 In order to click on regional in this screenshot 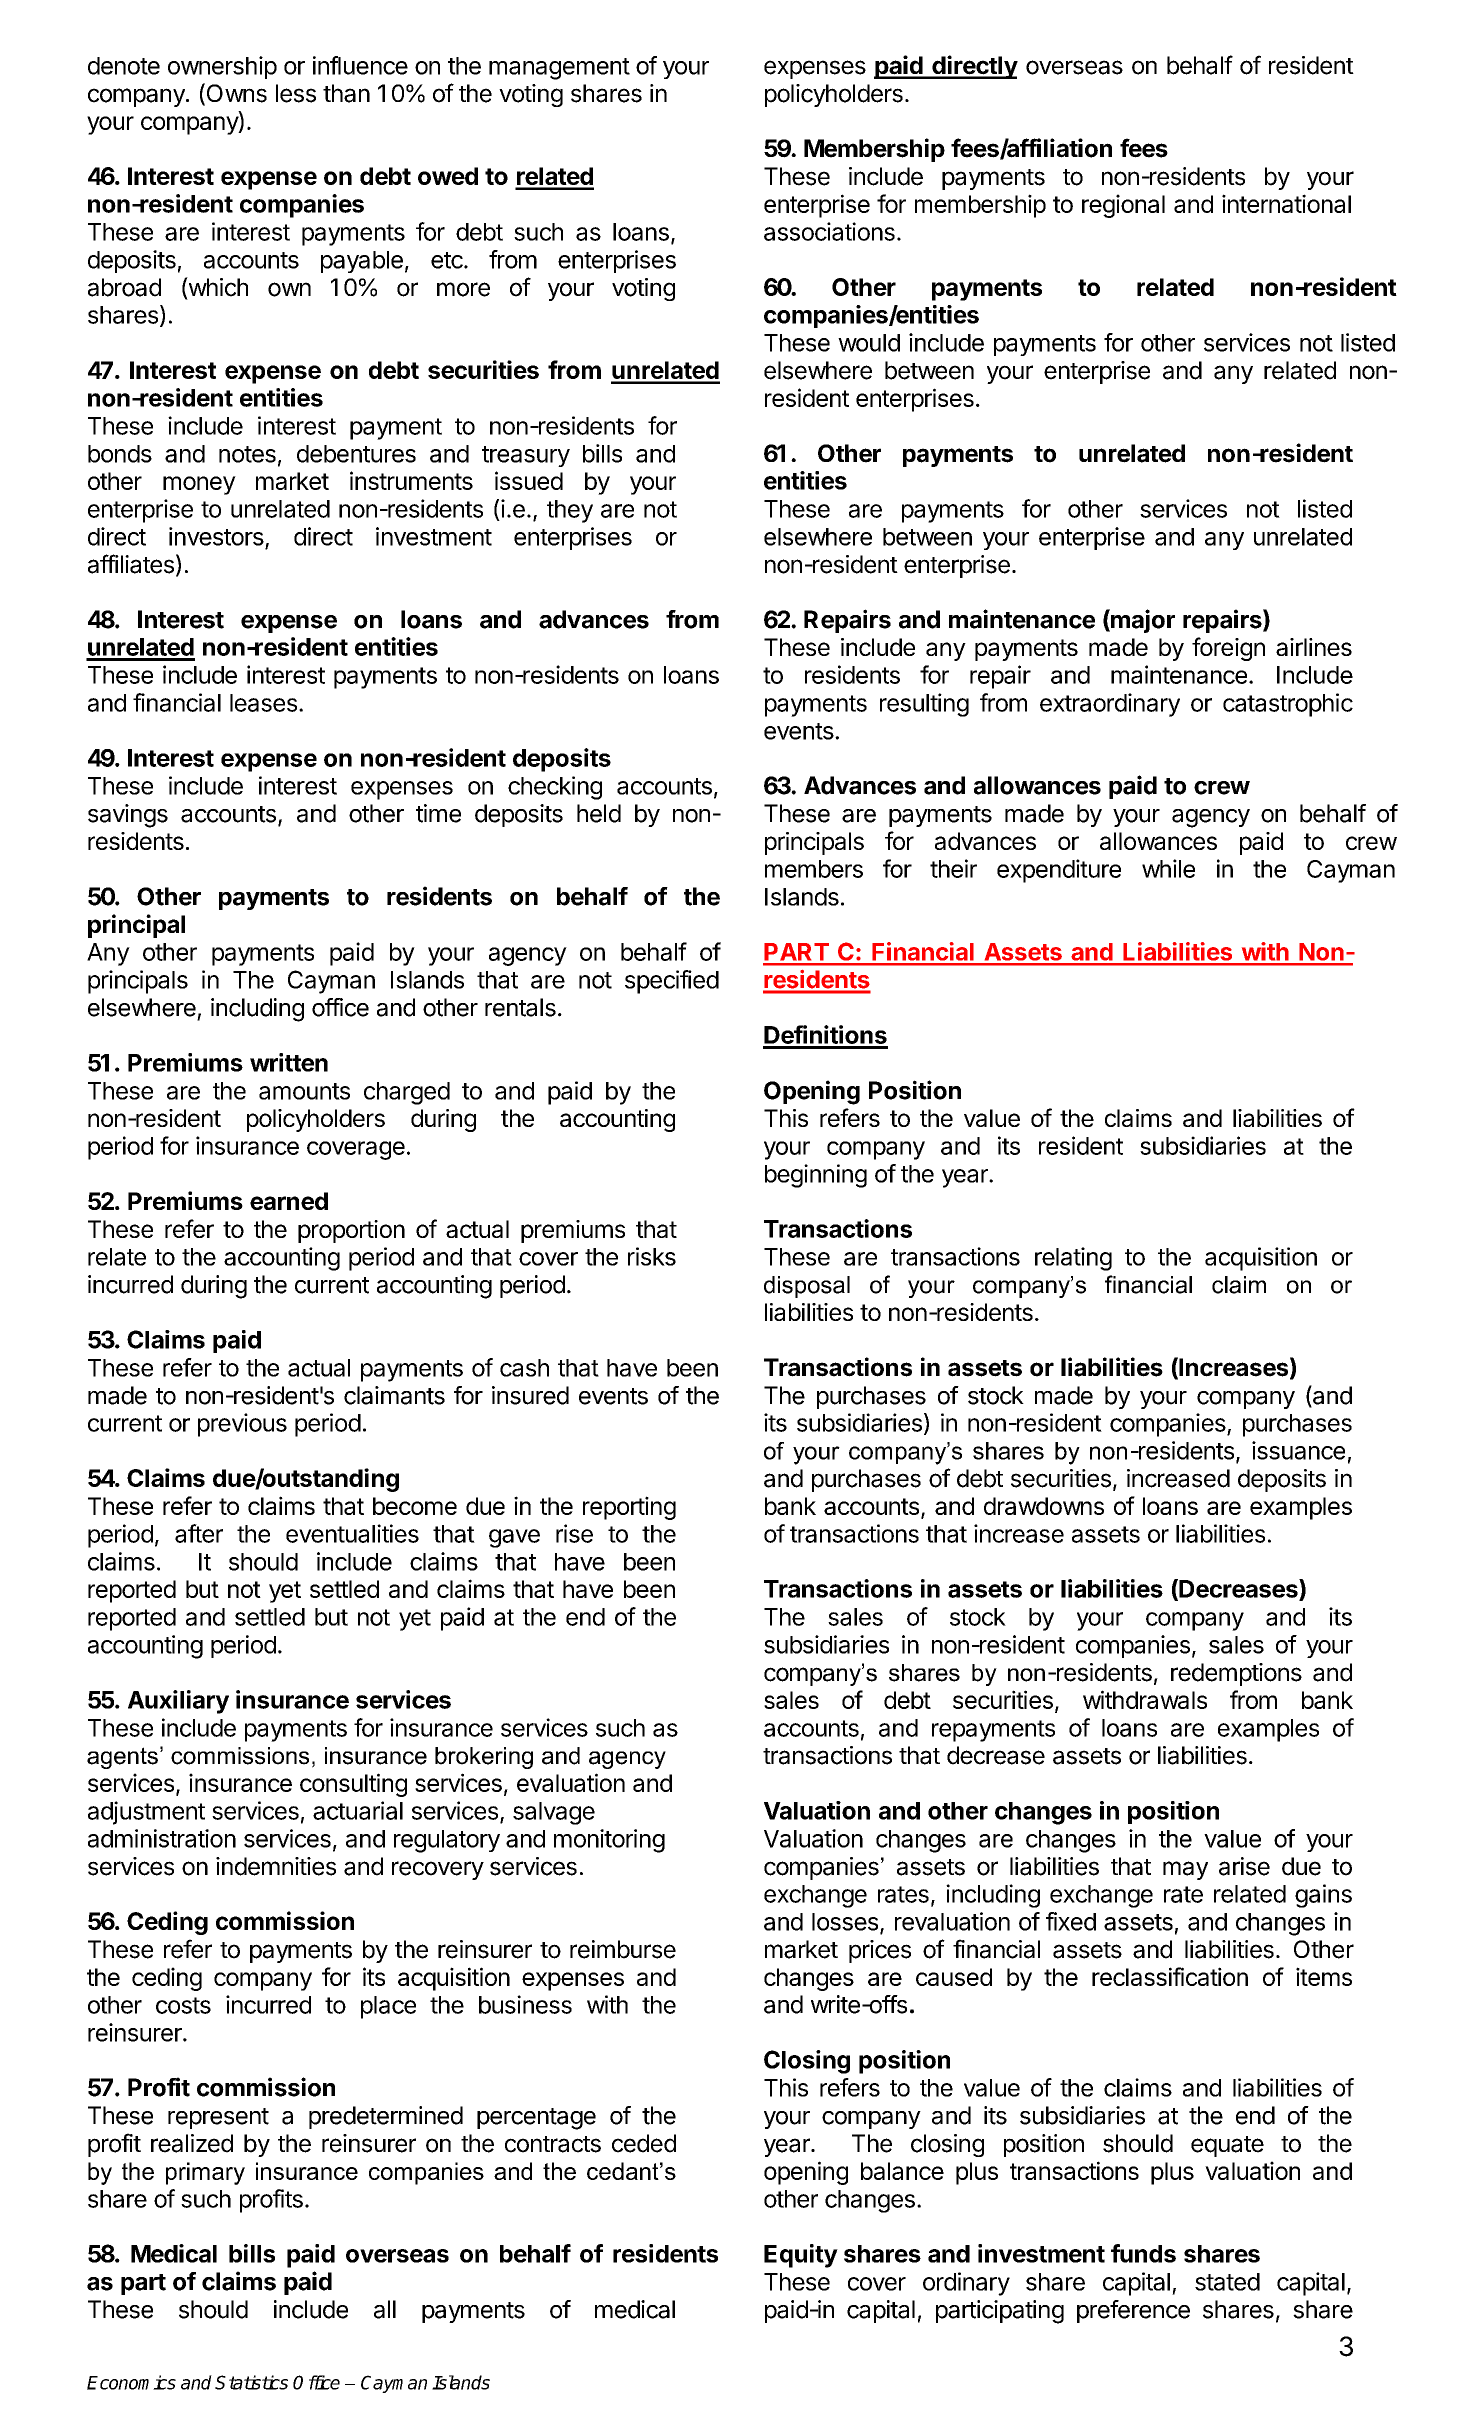, I will do `click(1123, 206)`.
